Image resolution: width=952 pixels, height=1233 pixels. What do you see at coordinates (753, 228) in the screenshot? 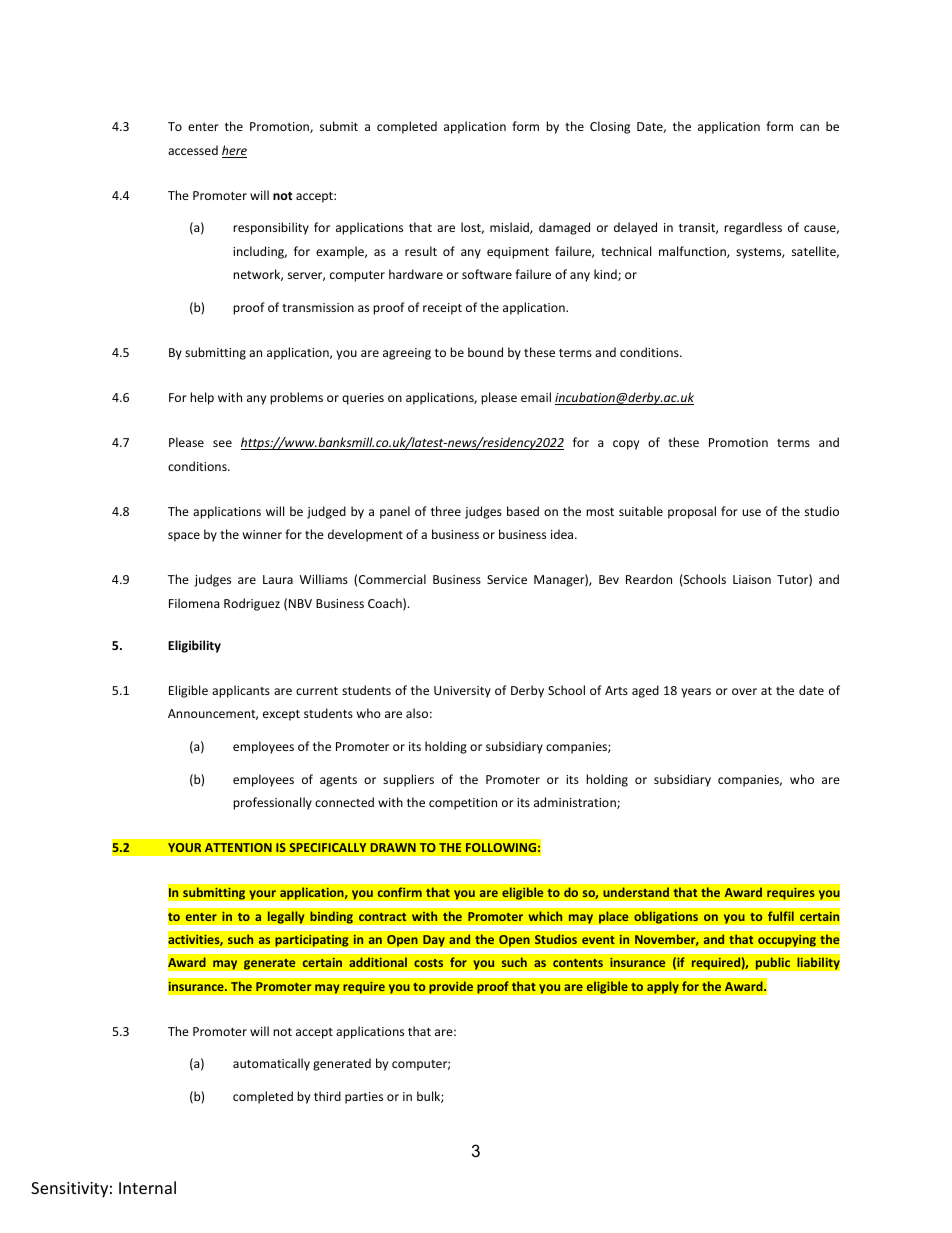
I see `regardless` at bounding box center [753, 228].
